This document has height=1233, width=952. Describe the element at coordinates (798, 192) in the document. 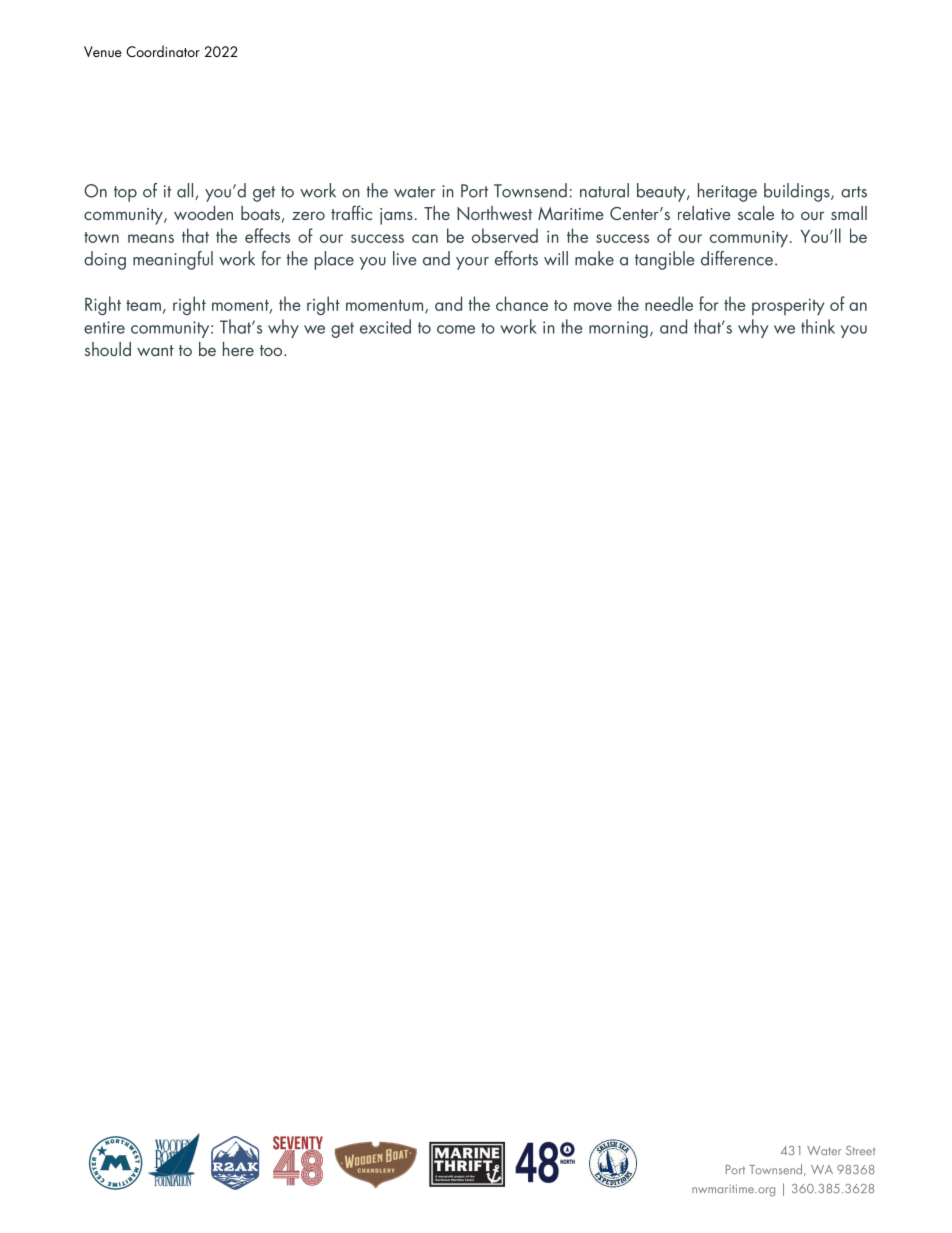

I see `buildings` at that location.
